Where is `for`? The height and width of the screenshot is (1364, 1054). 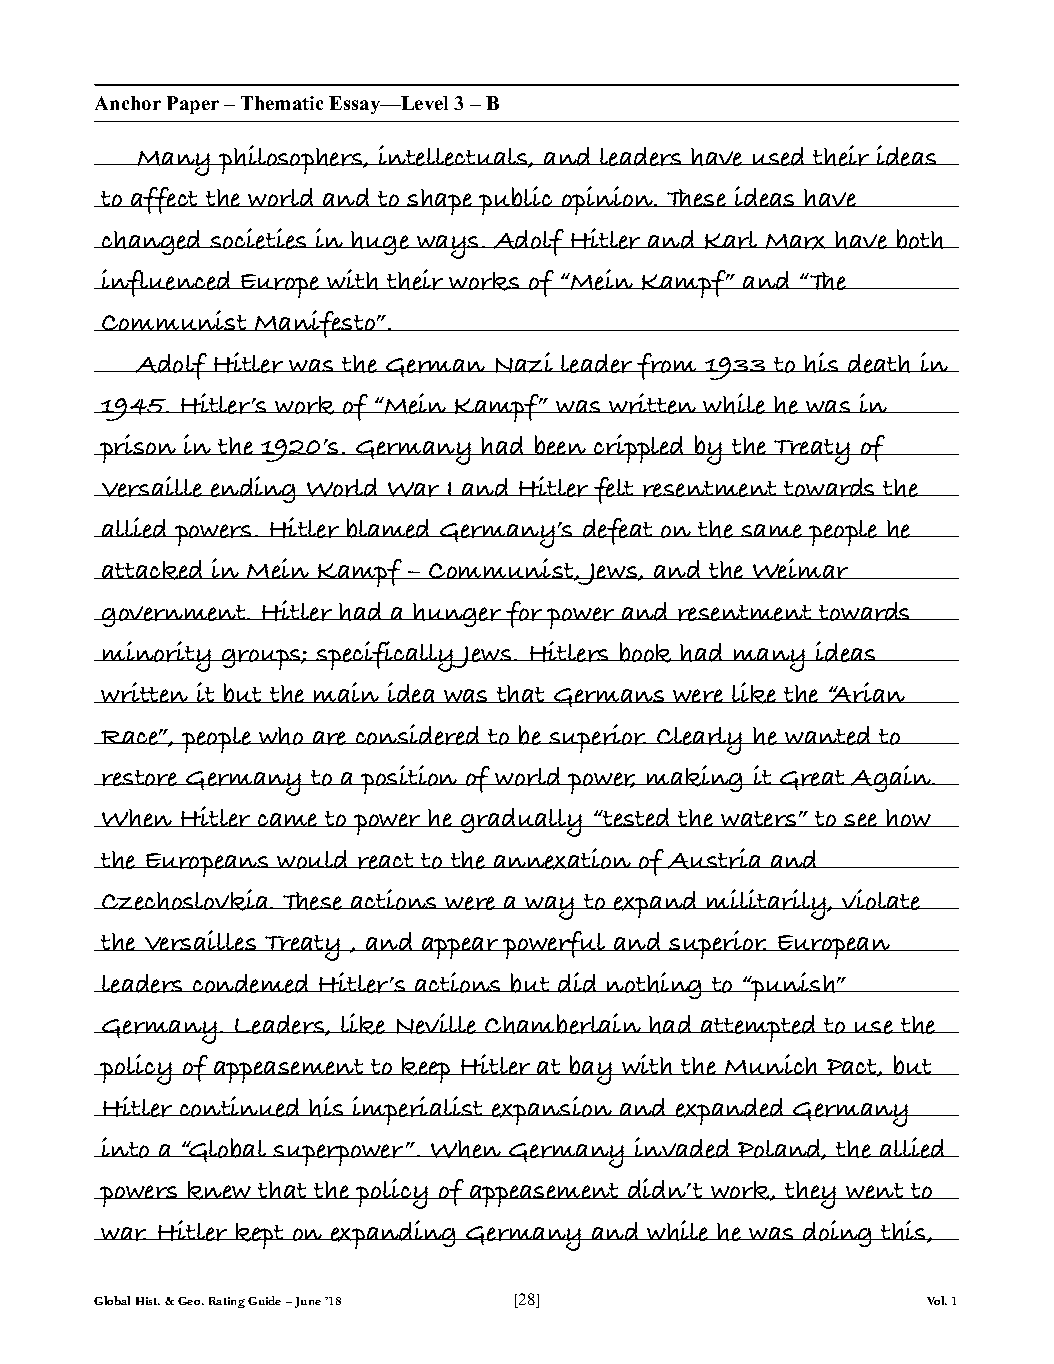
for is located at coordinates (525, 614).
